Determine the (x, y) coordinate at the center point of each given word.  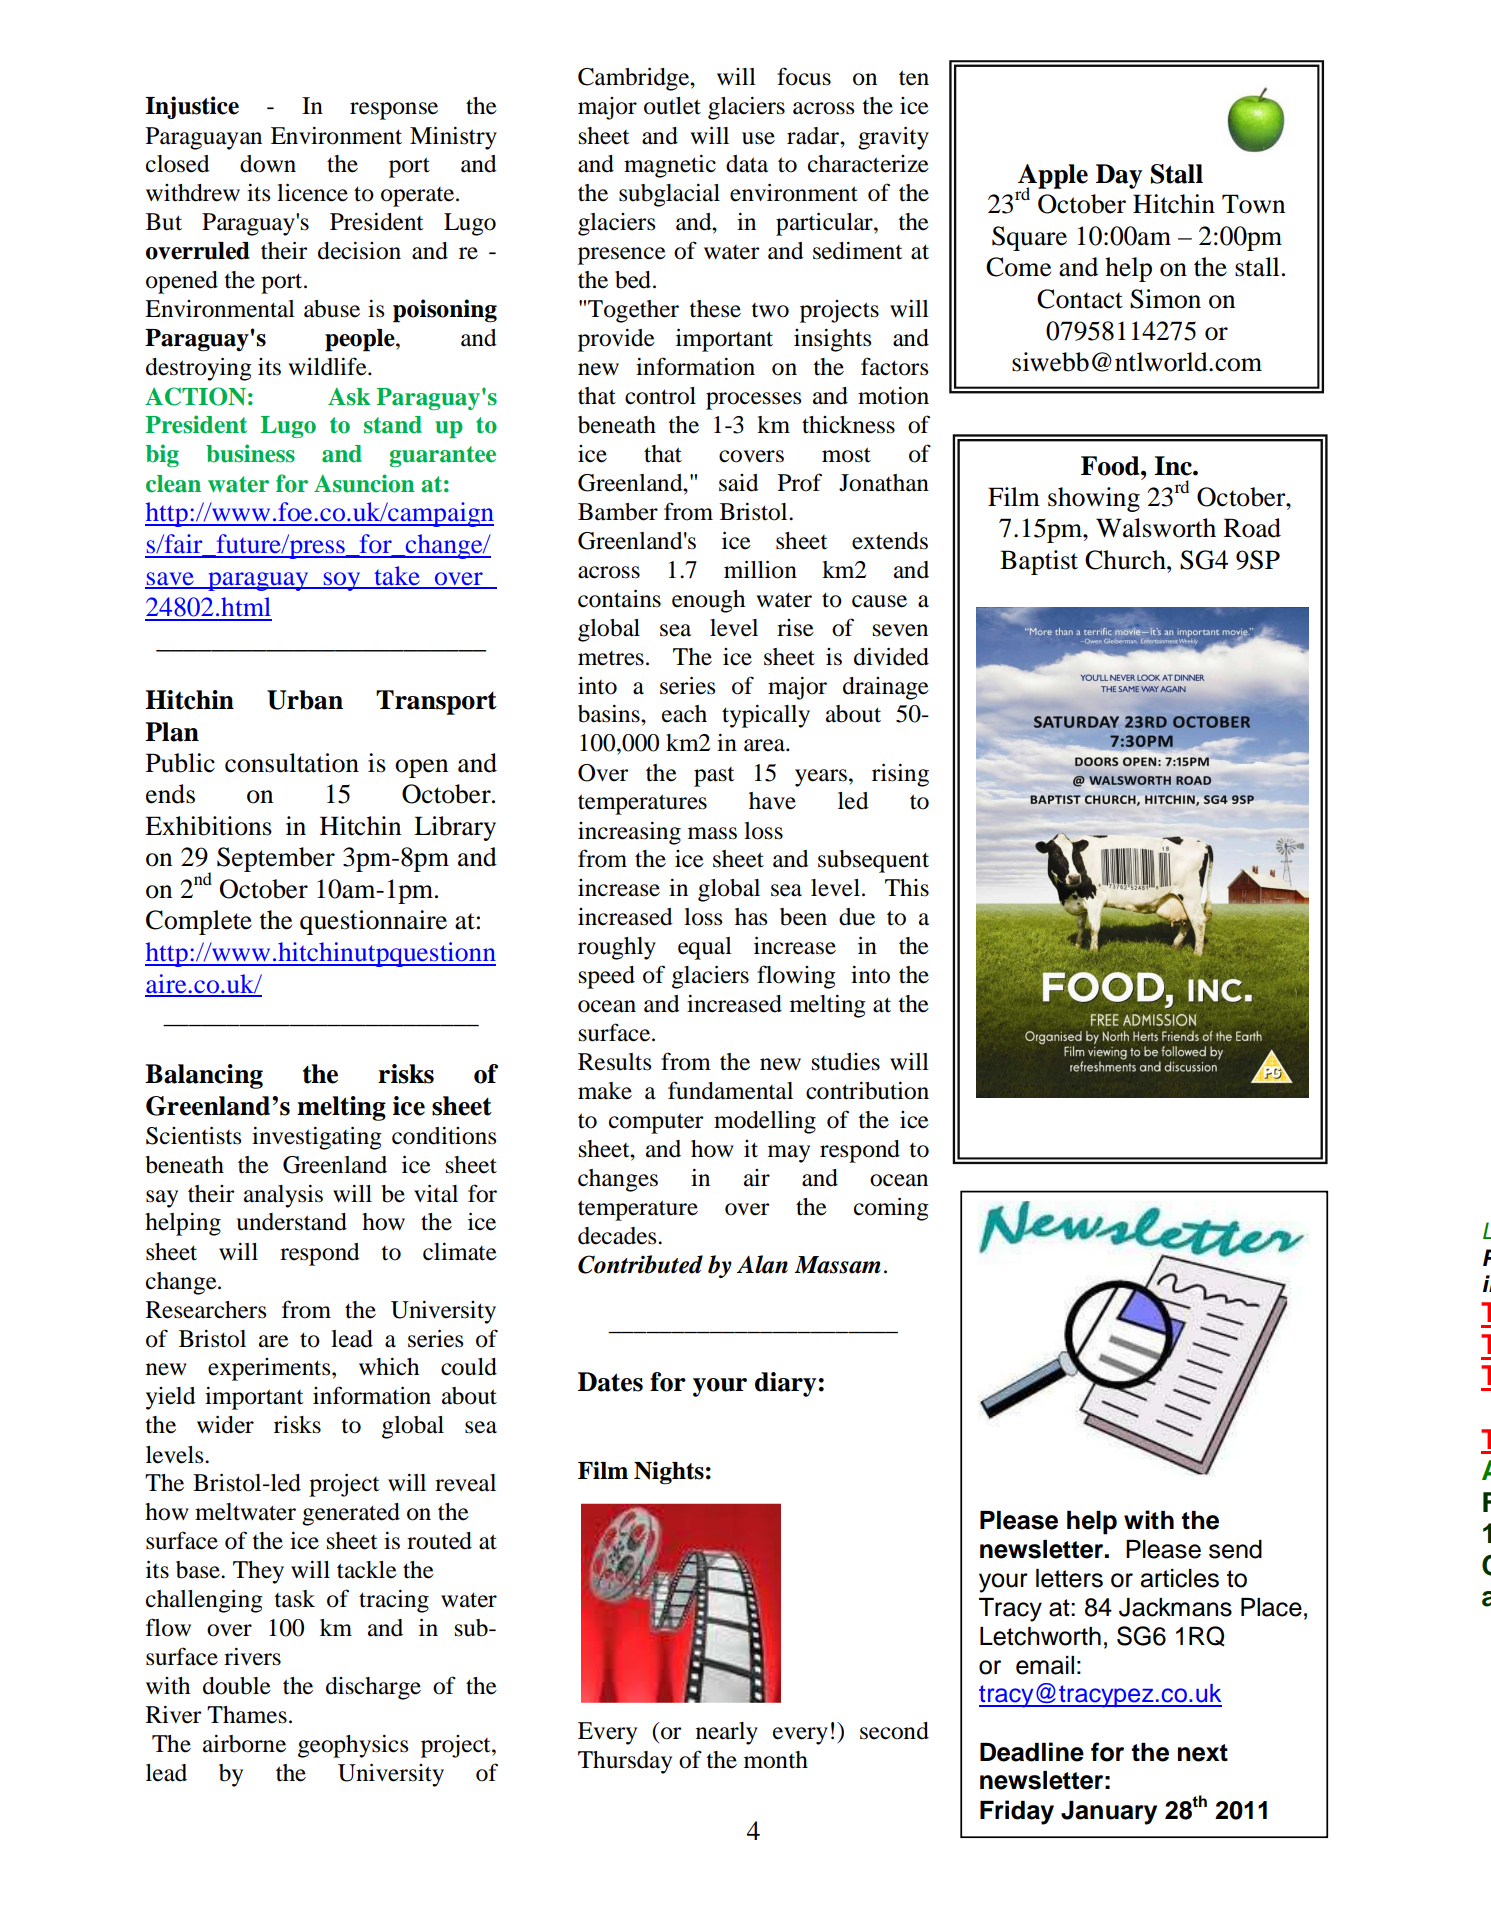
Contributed (640, 1264)
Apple (1053, 177)
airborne (244, 1744)
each (684, 714)
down (268, 164)
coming (891, 1209)
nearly (727, 1733)
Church (1126, 560)
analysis (283, 1196)
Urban (305, 700)
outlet (672, 106)
